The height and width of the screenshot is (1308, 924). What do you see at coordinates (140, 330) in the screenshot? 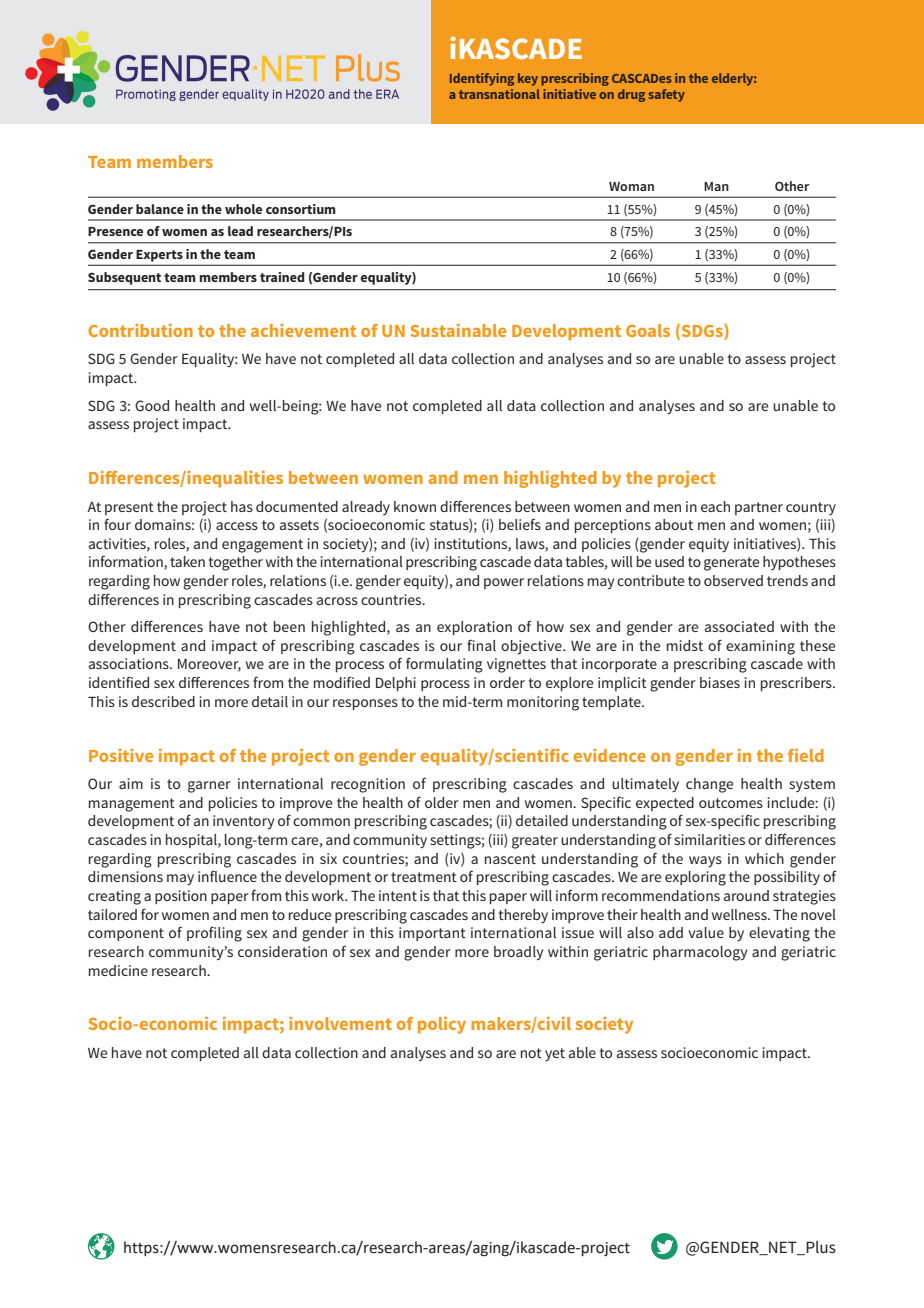
I see `Contribution` at bounding box center [140, 330].
